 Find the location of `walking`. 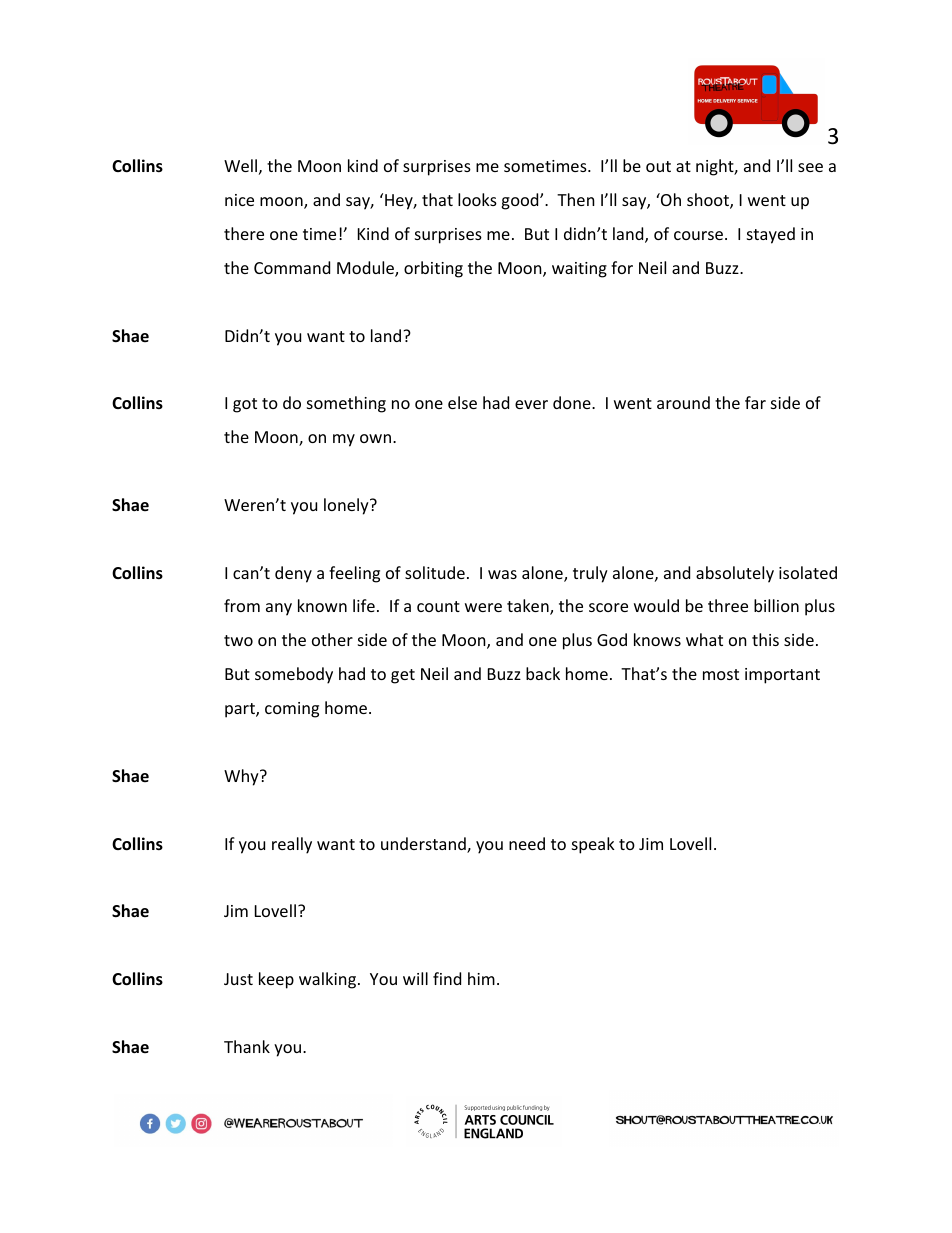

walking is located at coordinates (327, 980).
